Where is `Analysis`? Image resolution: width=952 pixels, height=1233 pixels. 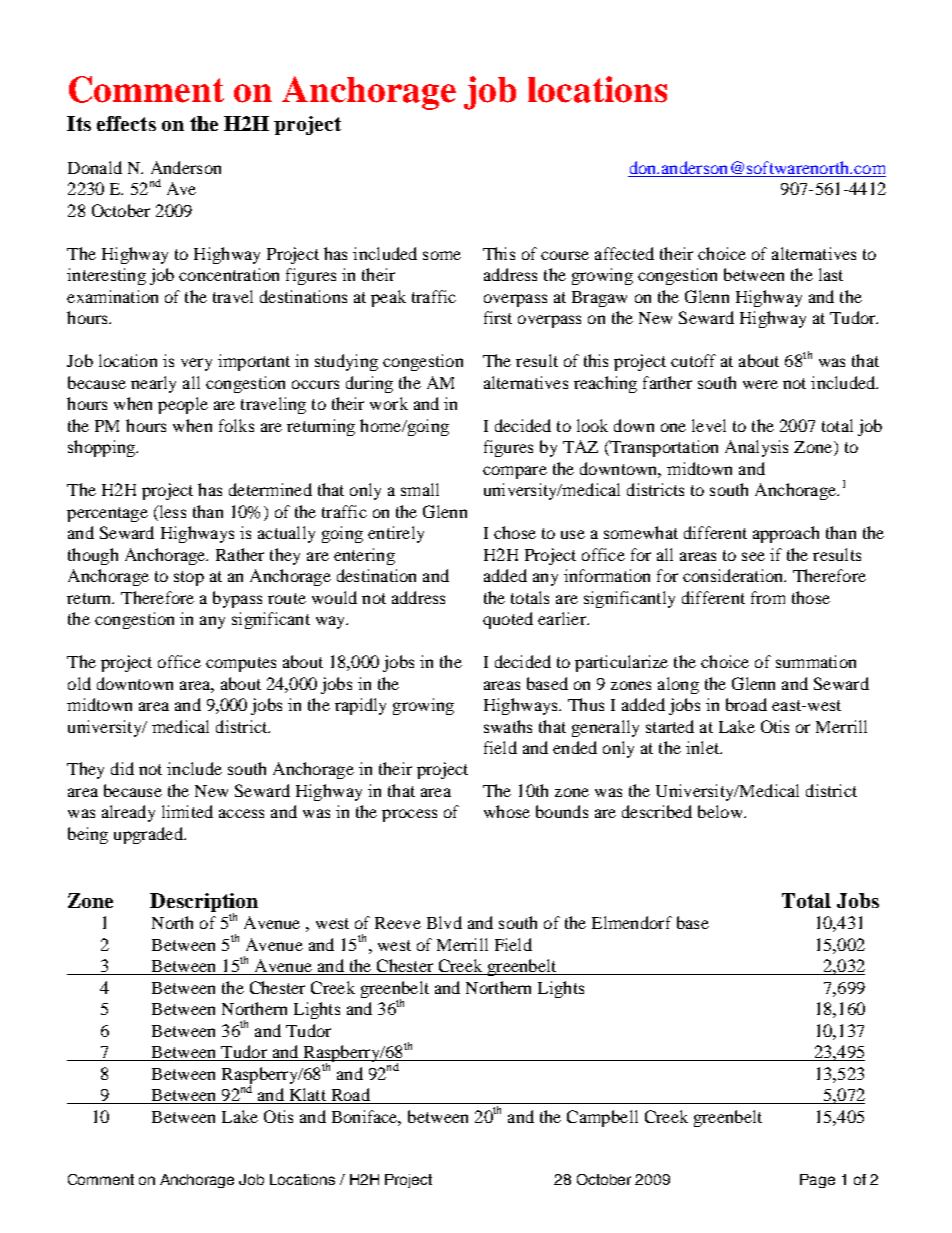
Analysis is located at coordinates (756, 448).
